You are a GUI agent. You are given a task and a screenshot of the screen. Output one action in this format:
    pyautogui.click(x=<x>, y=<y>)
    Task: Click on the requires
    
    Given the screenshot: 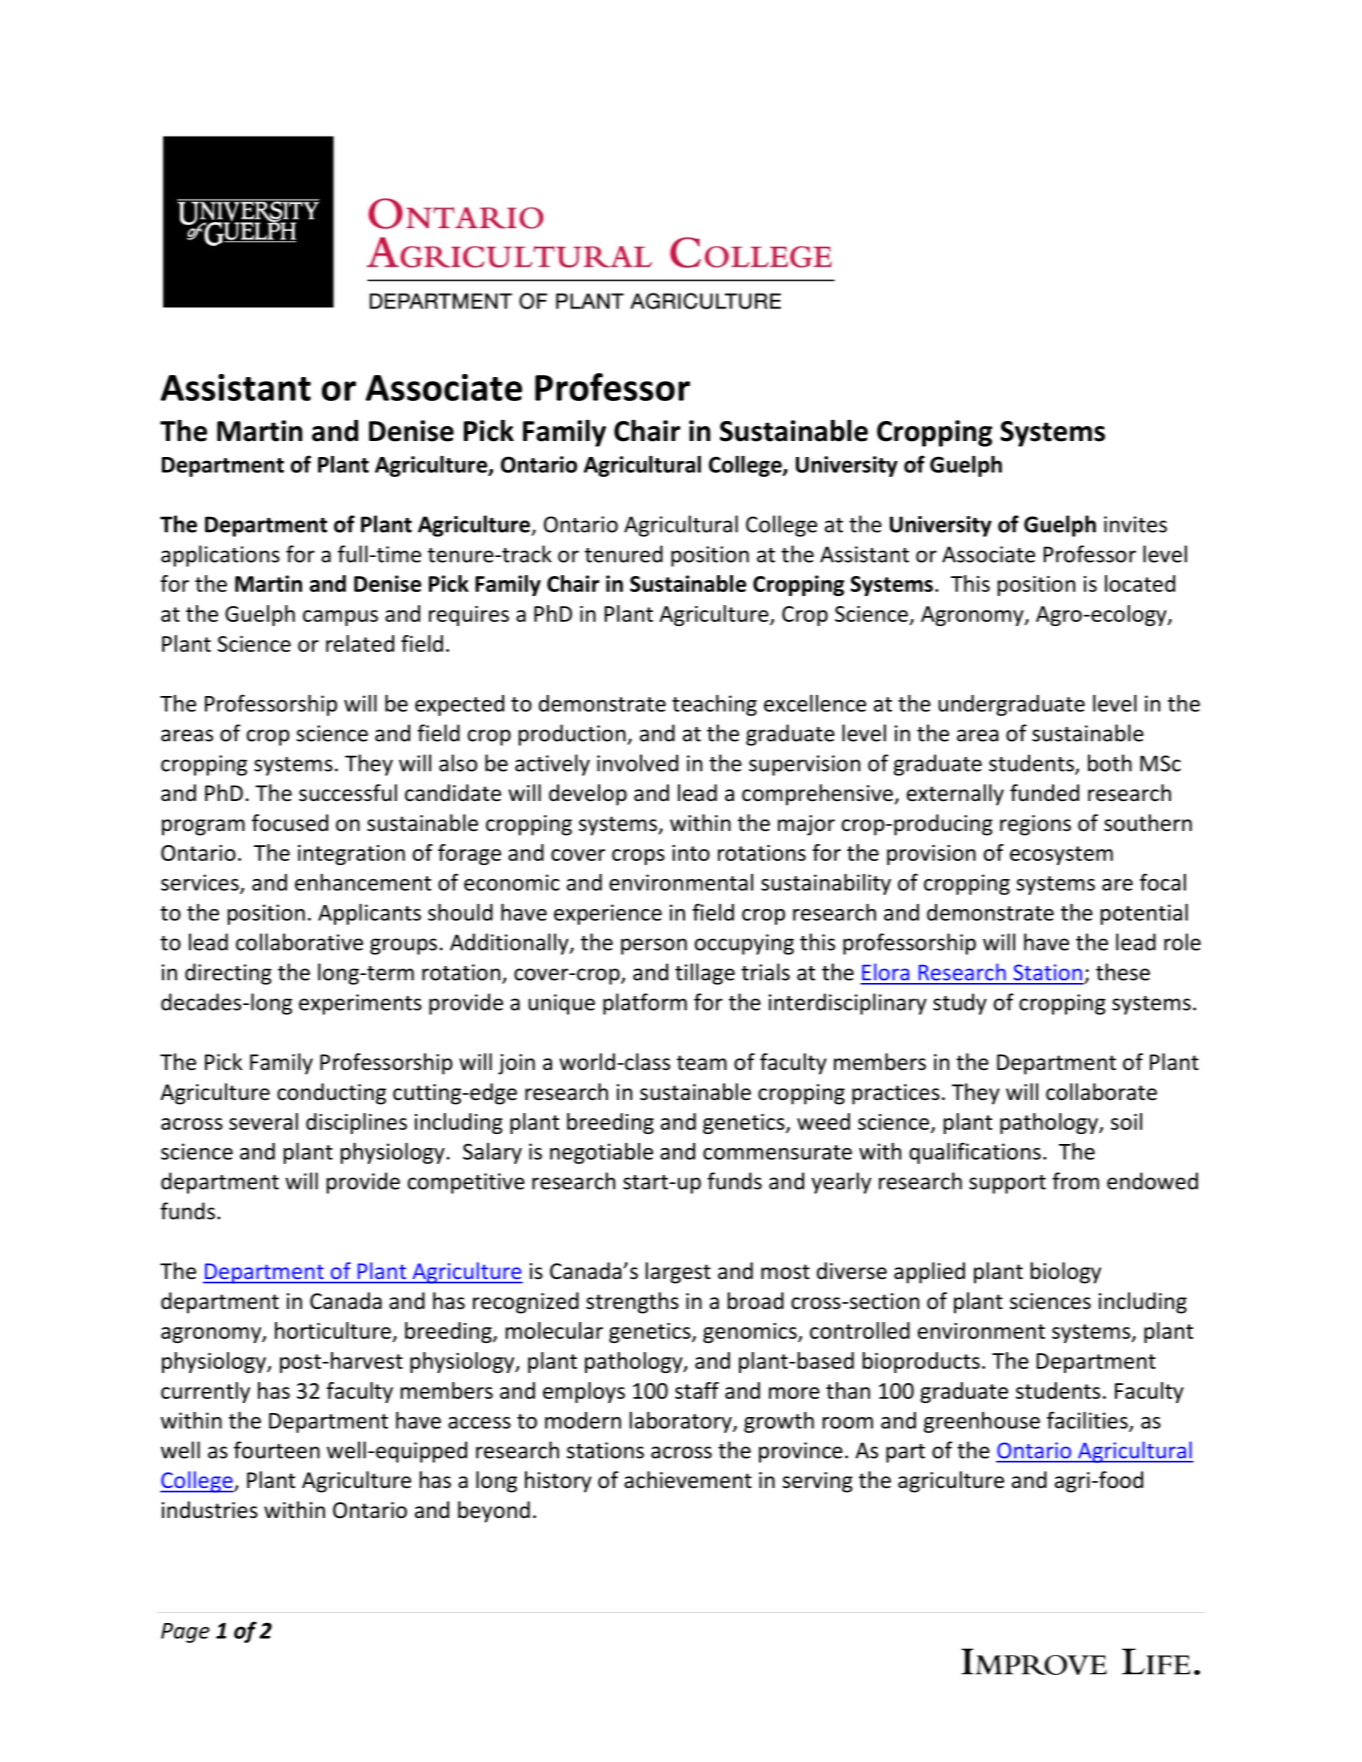 What is the action you would take?
    pyautogui.click(x=469, y=616)
